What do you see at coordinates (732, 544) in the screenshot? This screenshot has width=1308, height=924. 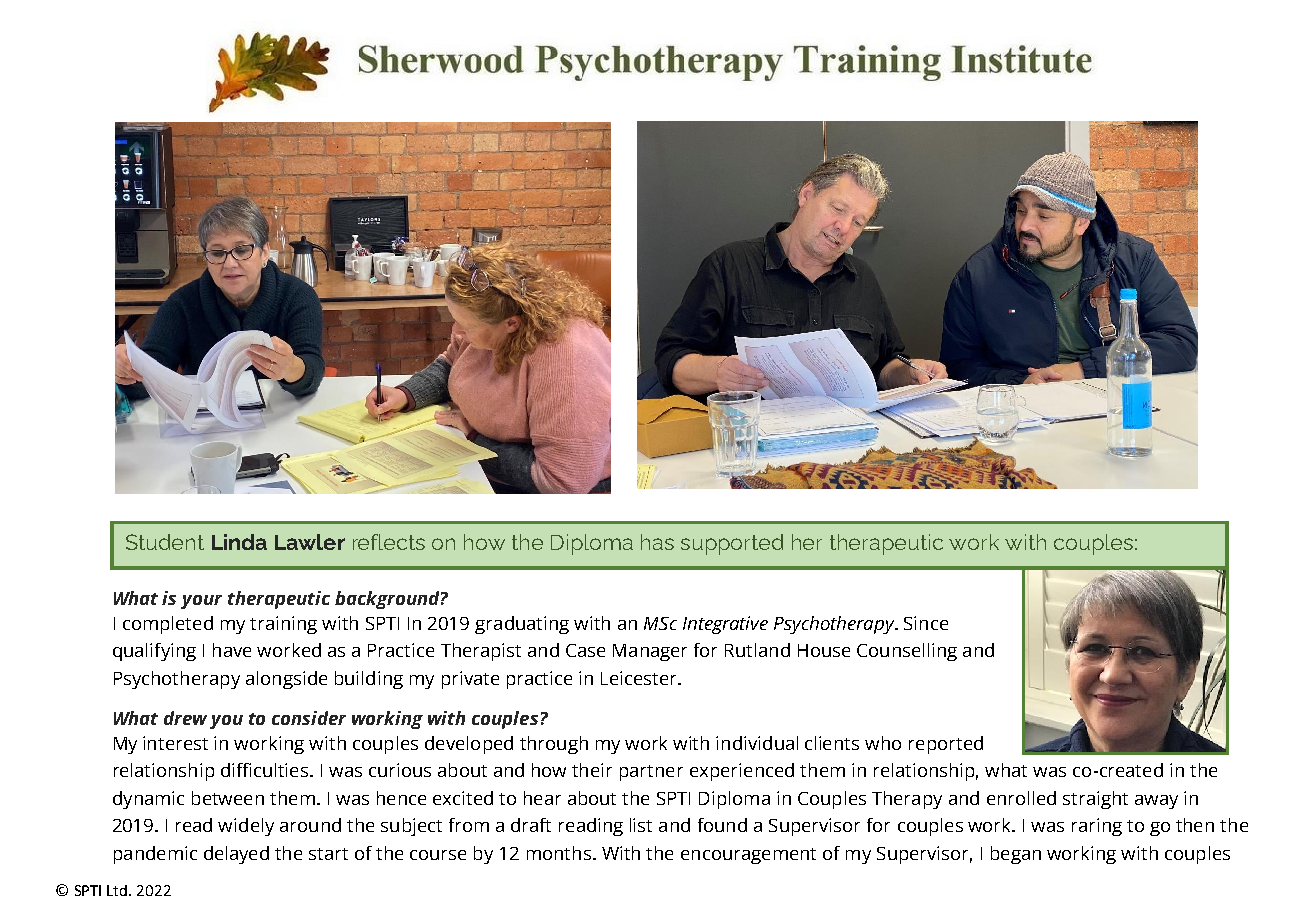 I see `supported` at bounding box center [732, 544].
